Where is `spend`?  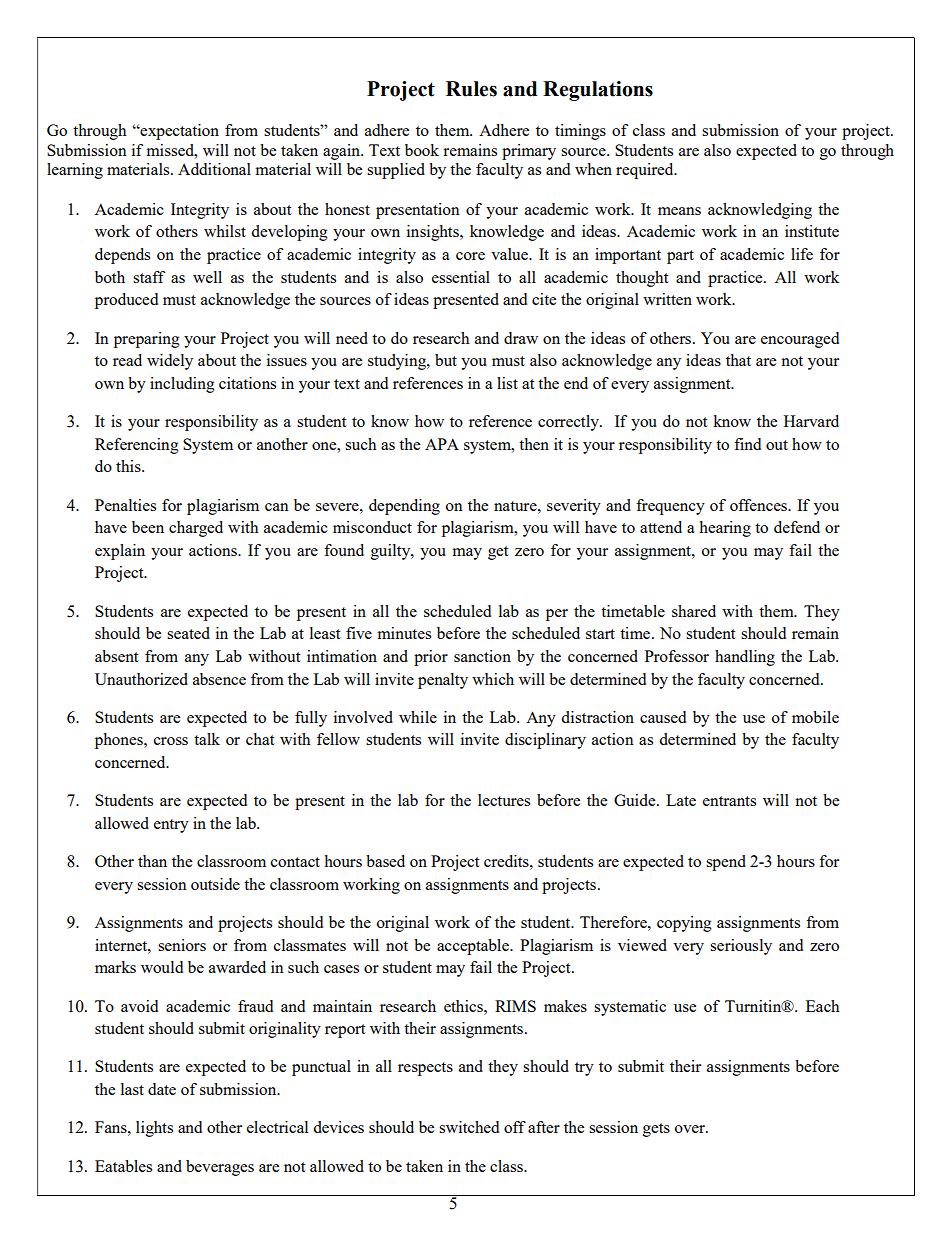 spend is located at coordinates (726, 863).
